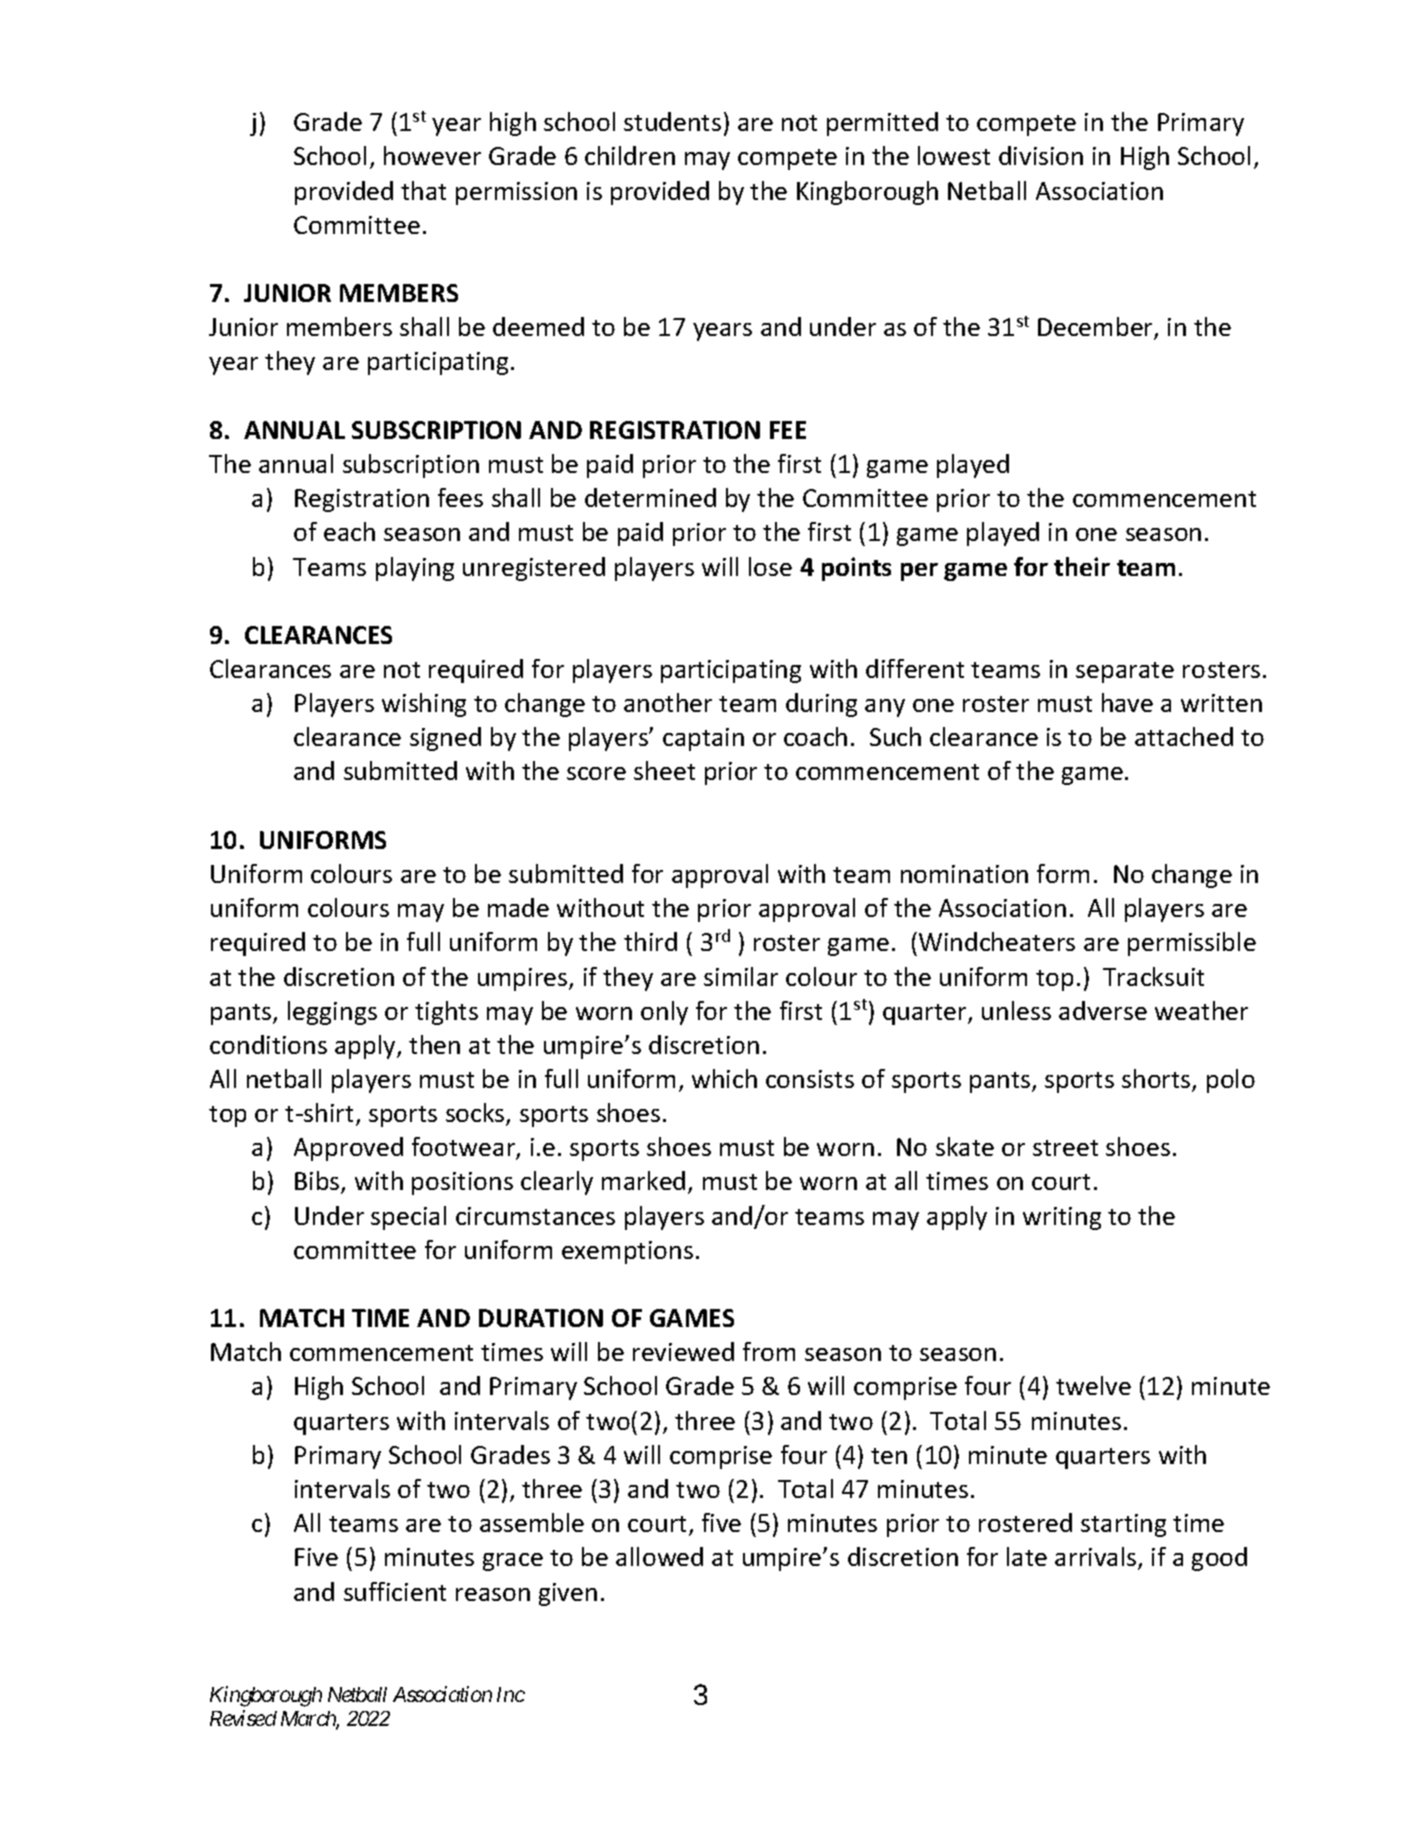  I want to click on special, so click(408, 1218).
